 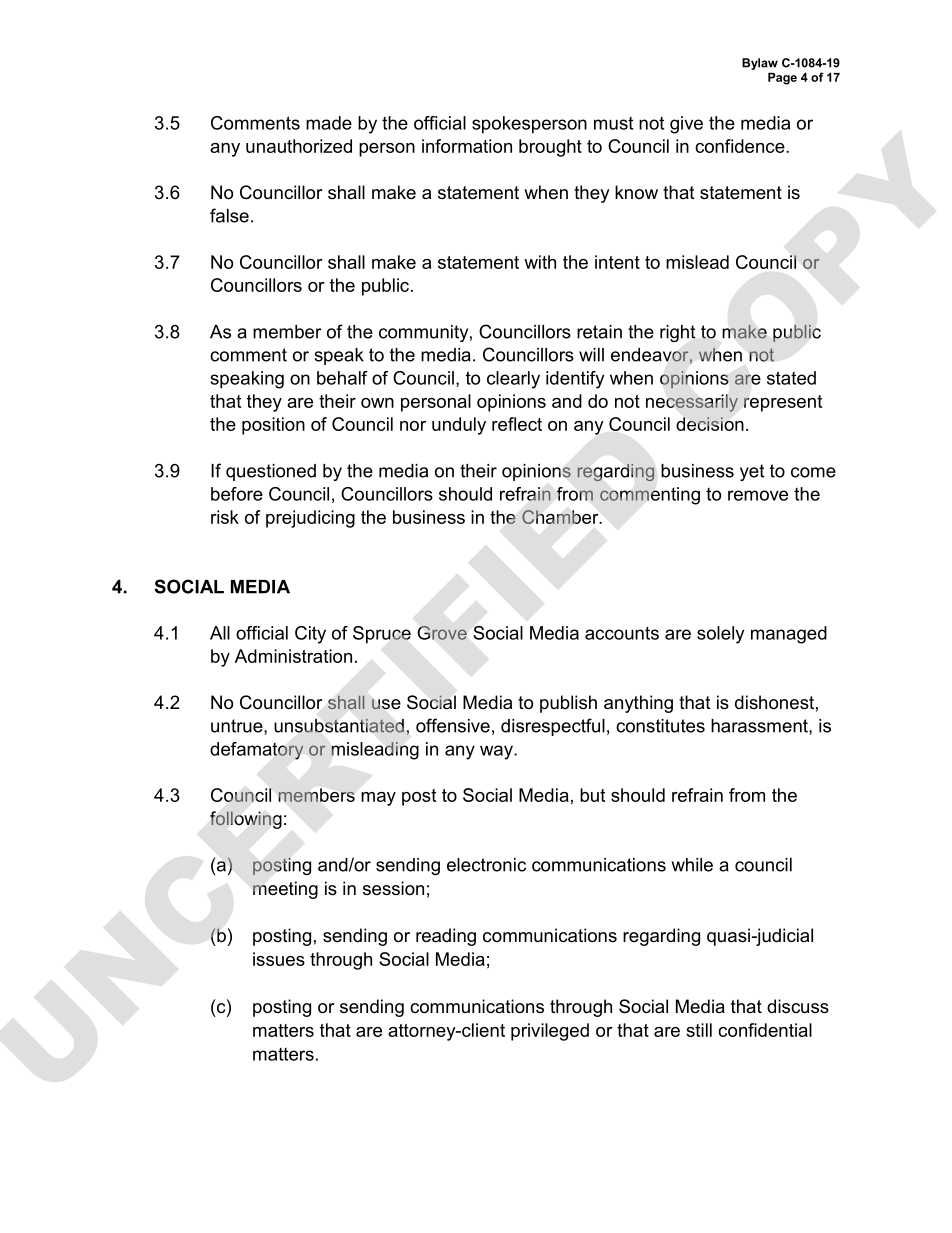 I want to click on brought, so click(x=550, y=148).
